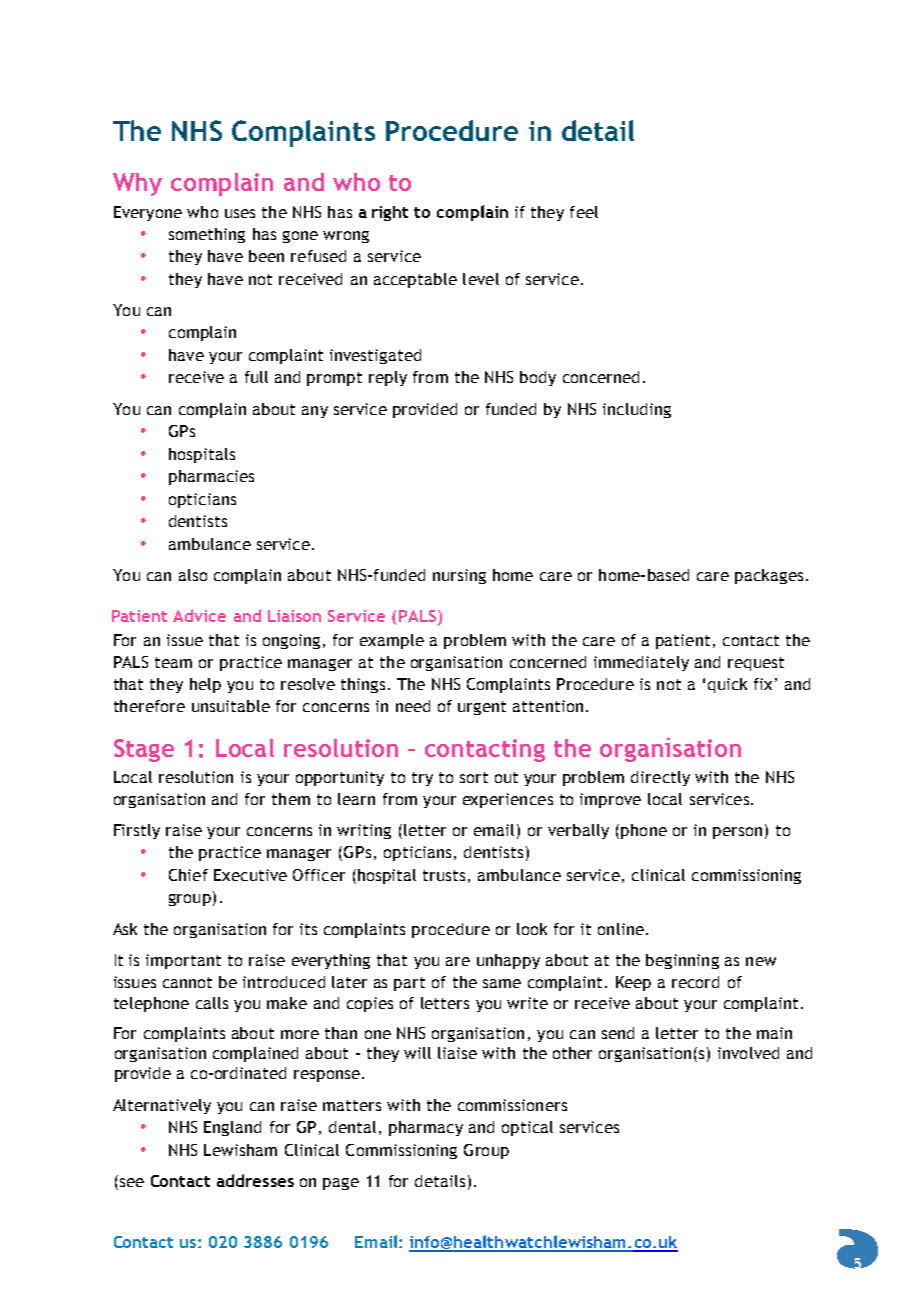 This screenshot has width=924, height=1308. What do you see at coordinates (584, 212) in the screenshot?
I see `feel` at bounding box center [584, 212].
